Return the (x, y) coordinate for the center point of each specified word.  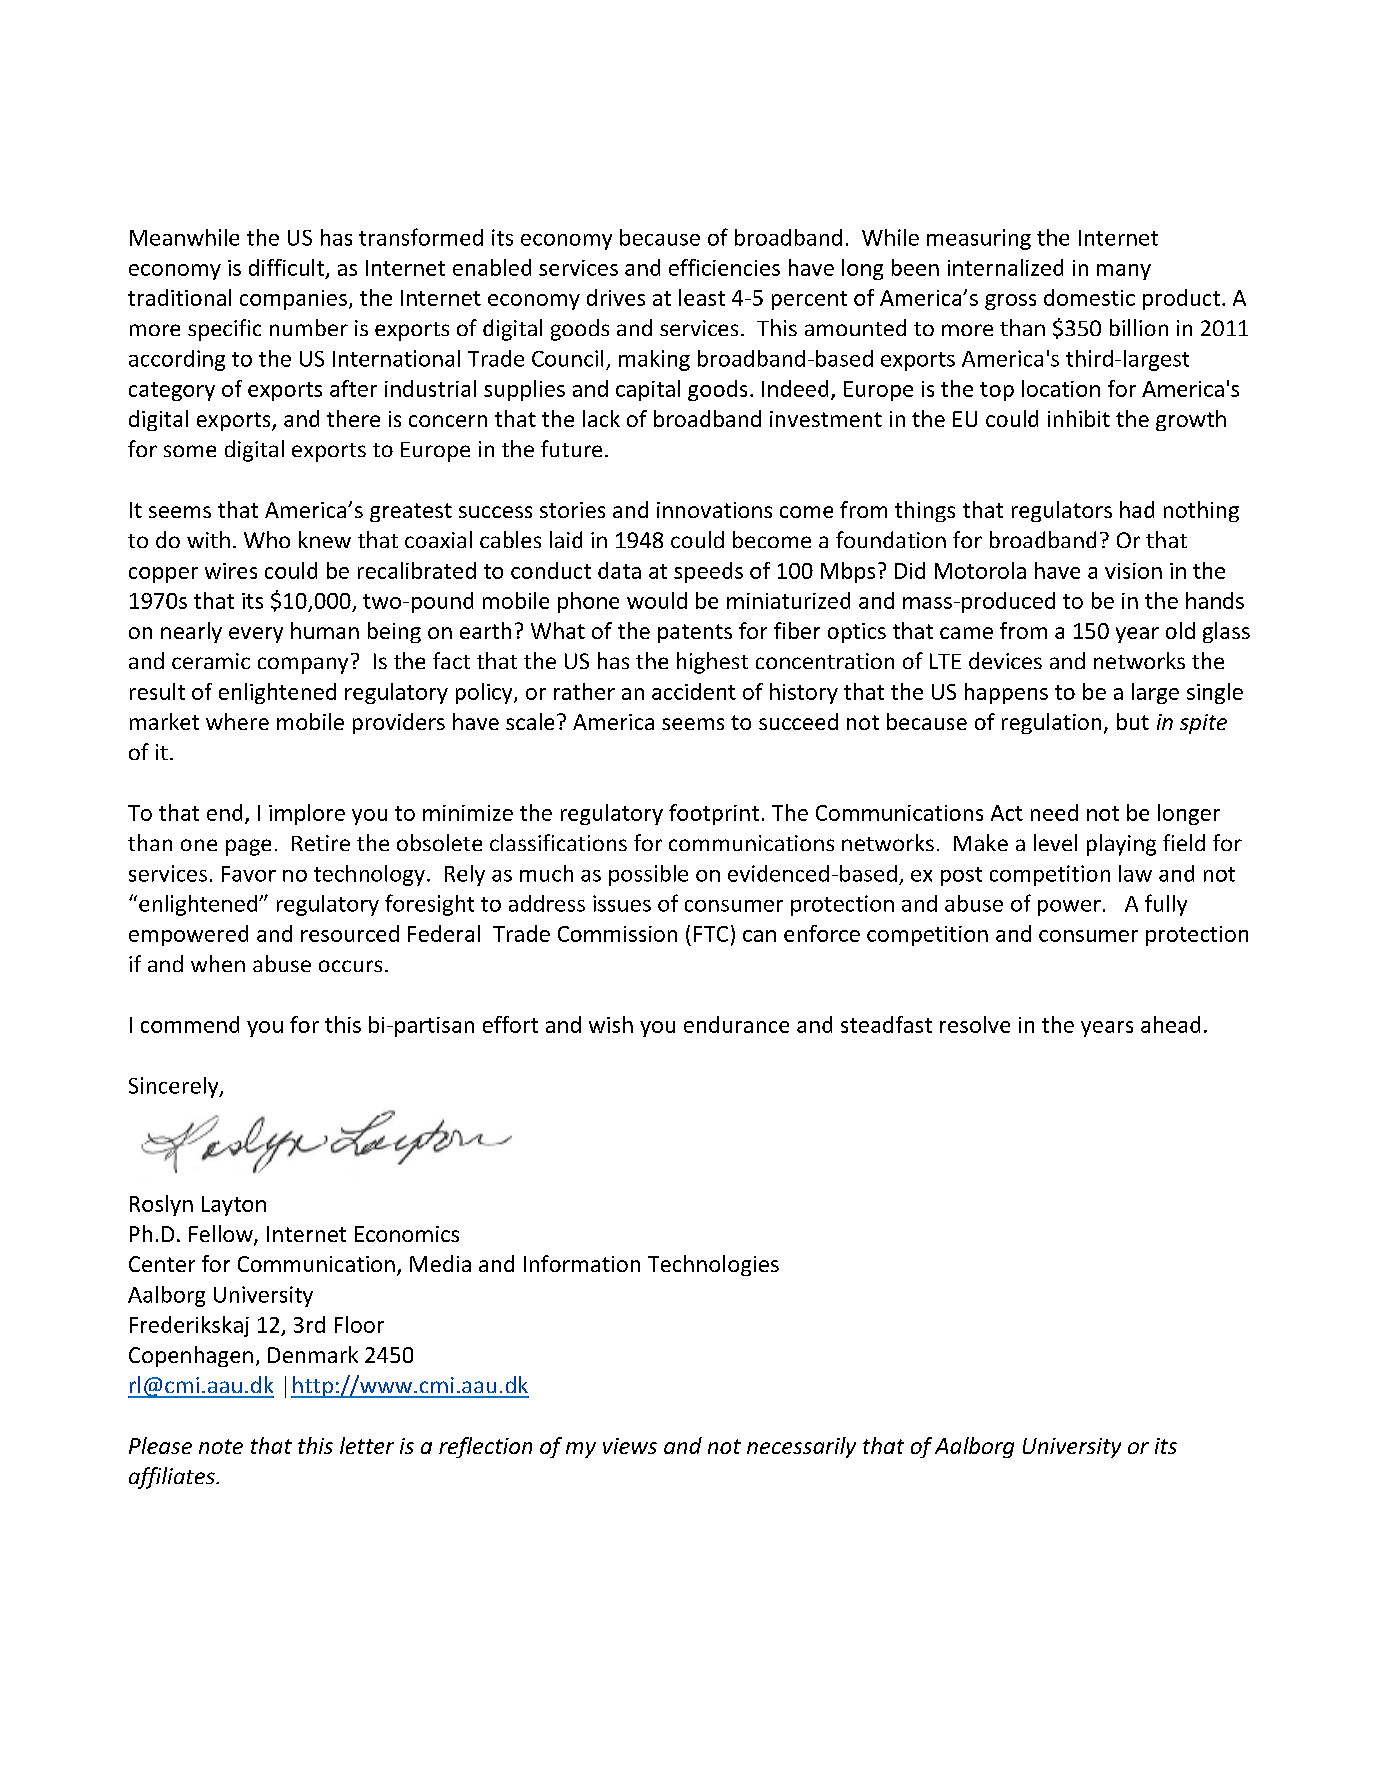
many (1124, 272)
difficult (286, 267)
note (221, 1446)
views (630, 1446)
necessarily (801, 1447)
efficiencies (724, 267)
